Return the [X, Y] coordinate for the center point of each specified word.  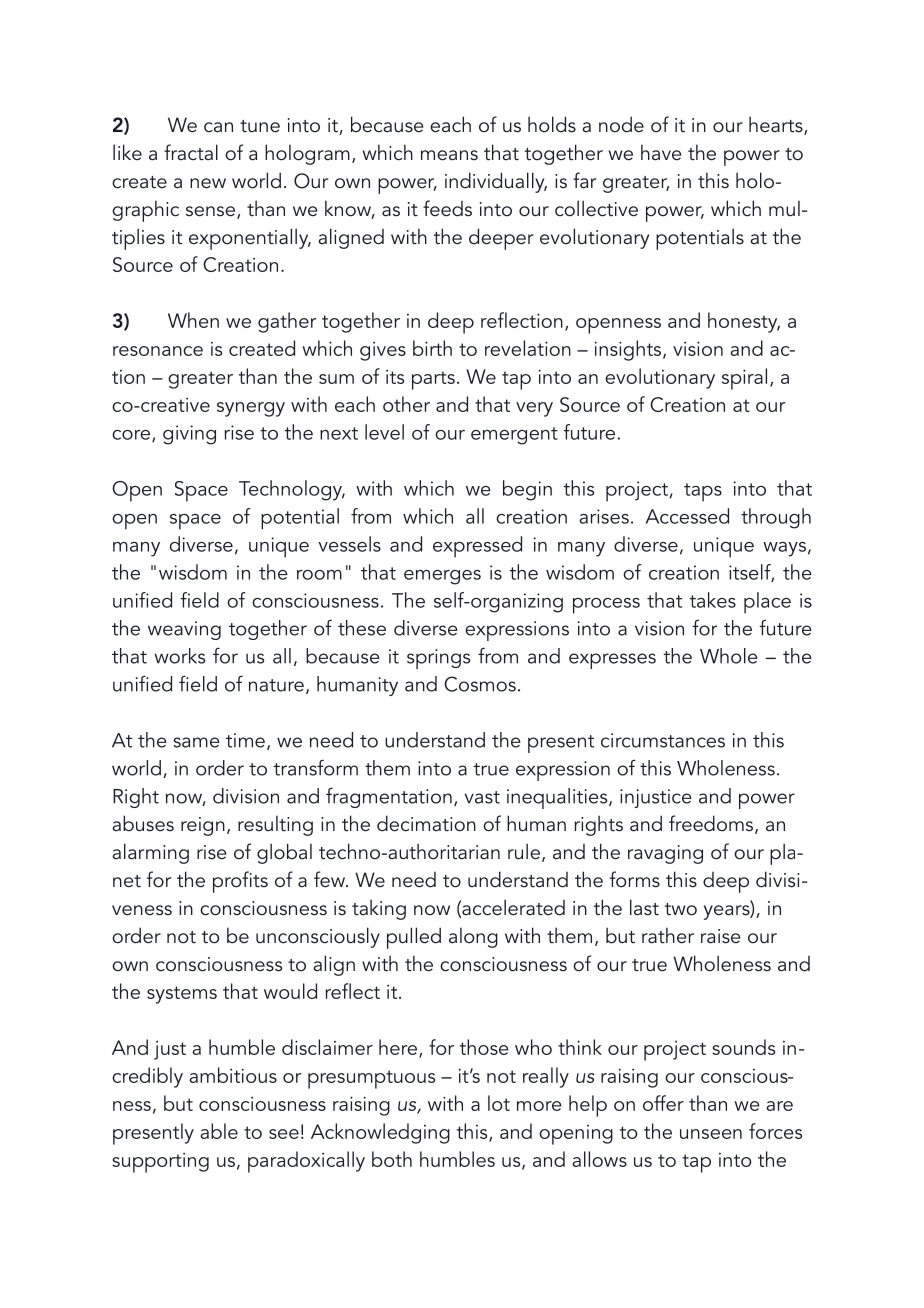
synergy [251, 409]
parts [433, 380]
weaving [184, 630]
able [219, 1131]
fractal [191, 152]
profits [240, 882]
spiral [744, 379]
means [449, 155]
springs [438, 659]
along [473, 938]
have [661, 152]
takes [713, 600]
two [681, 909]
